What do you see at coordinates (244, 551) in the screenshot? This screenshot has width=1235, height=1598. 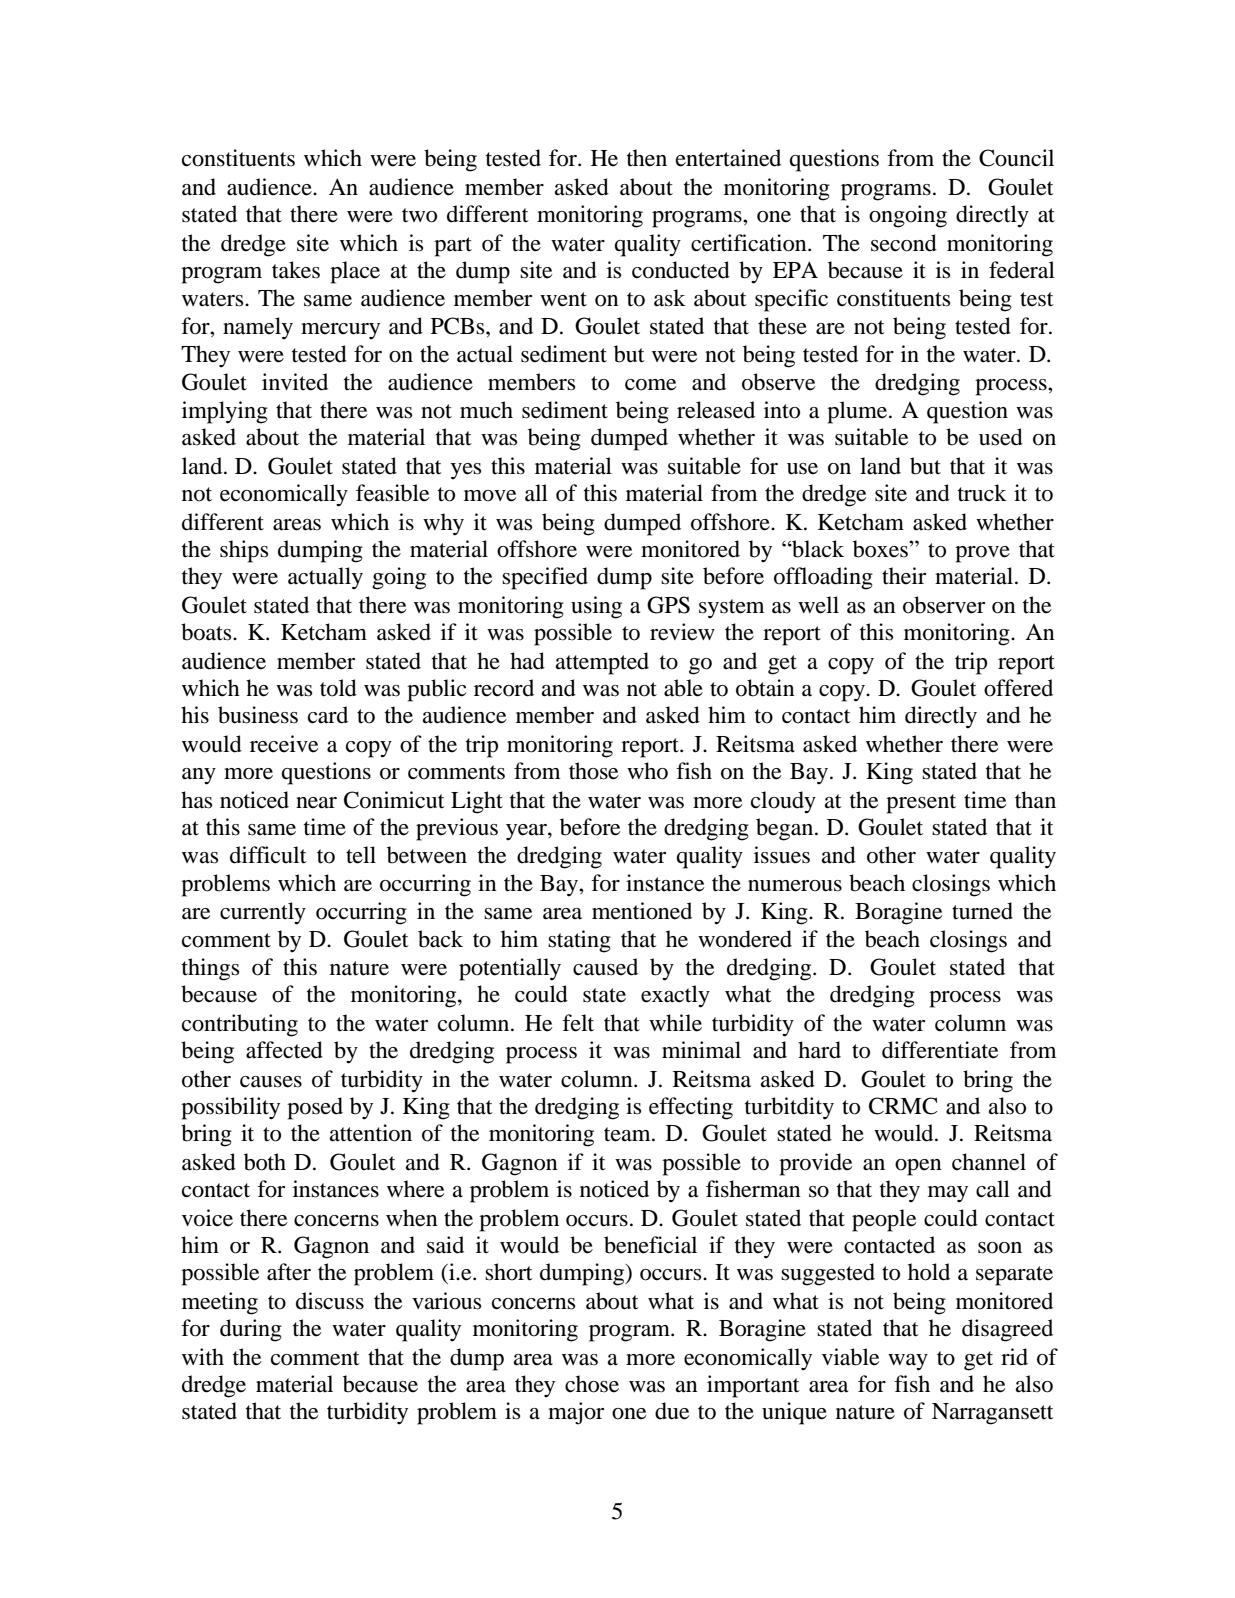 I see `ships` at bounding box center [244, 551].
